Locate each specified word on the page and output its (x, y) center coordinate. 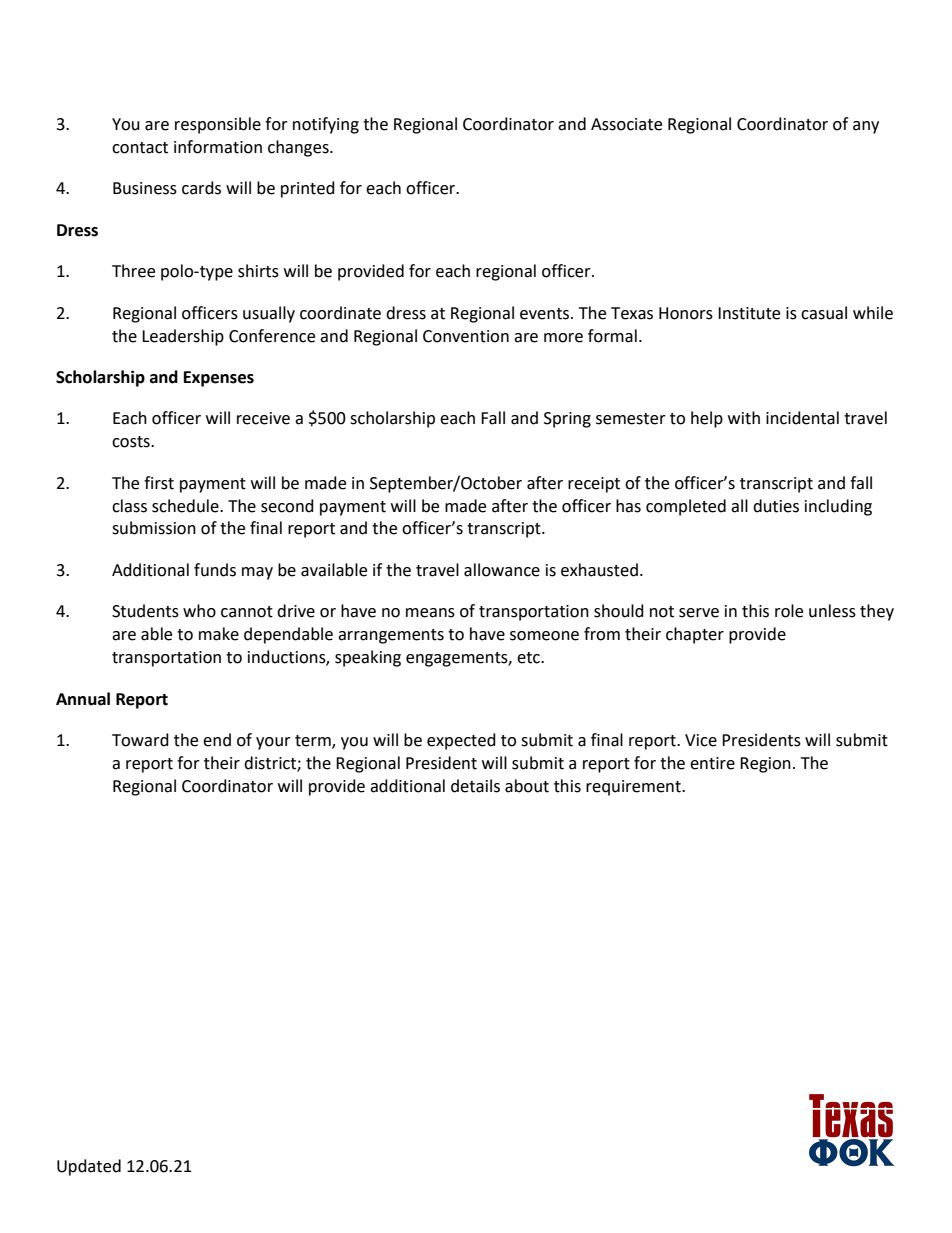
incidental (802, 418)
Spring (567, 420)
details (475, 786)
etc (529, 658)
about (527, 786)
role (789, 611)
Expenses (219, 379)
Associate (626, 124)
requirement (634, 788)
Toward (140, 740)
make (219, 634)
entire (712, 763)
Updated (89, 1167)
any (866, 127)
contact (140, 148)
